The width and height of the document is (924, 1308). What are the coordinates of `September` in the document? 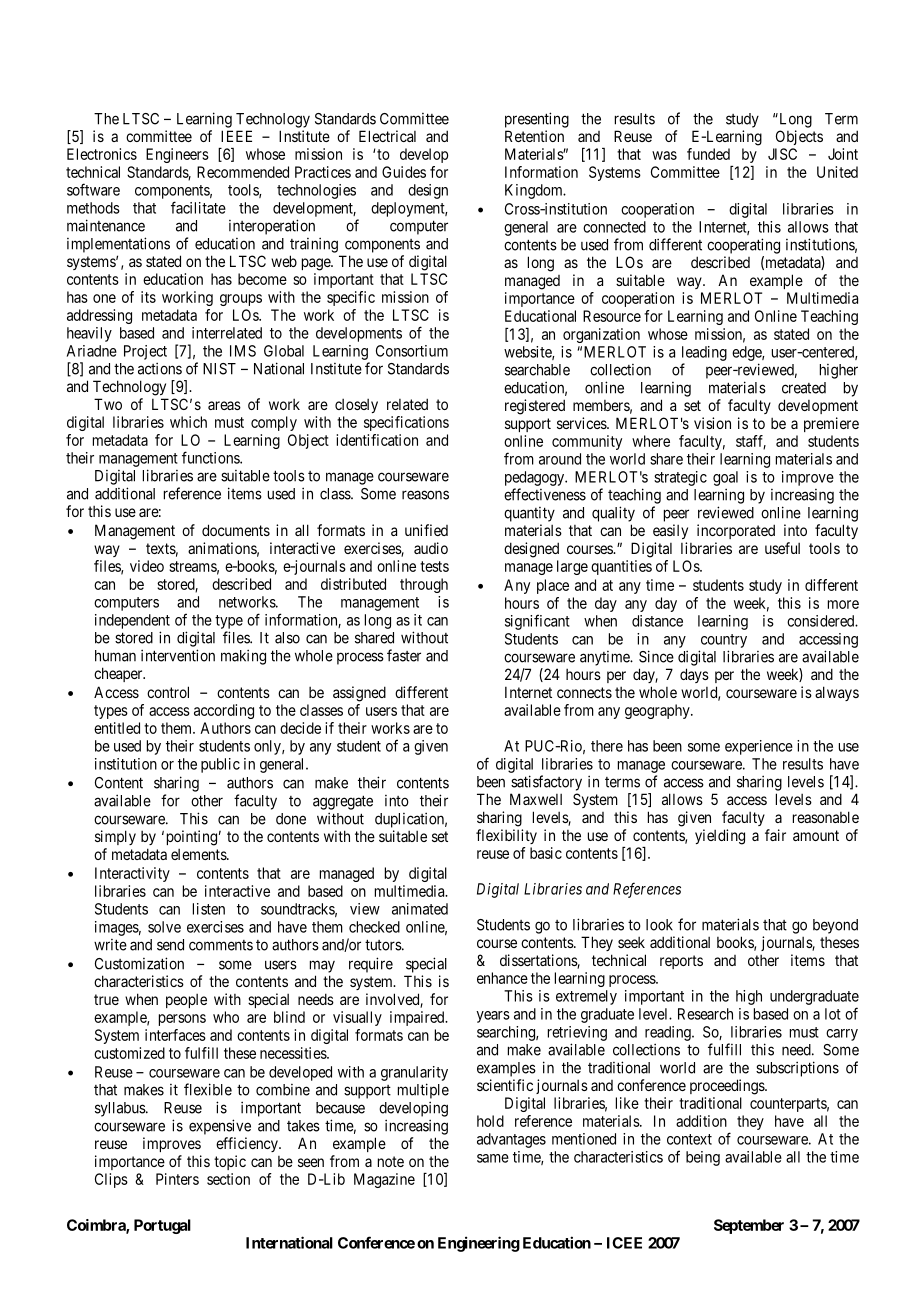 It's located at (749, 1226).
